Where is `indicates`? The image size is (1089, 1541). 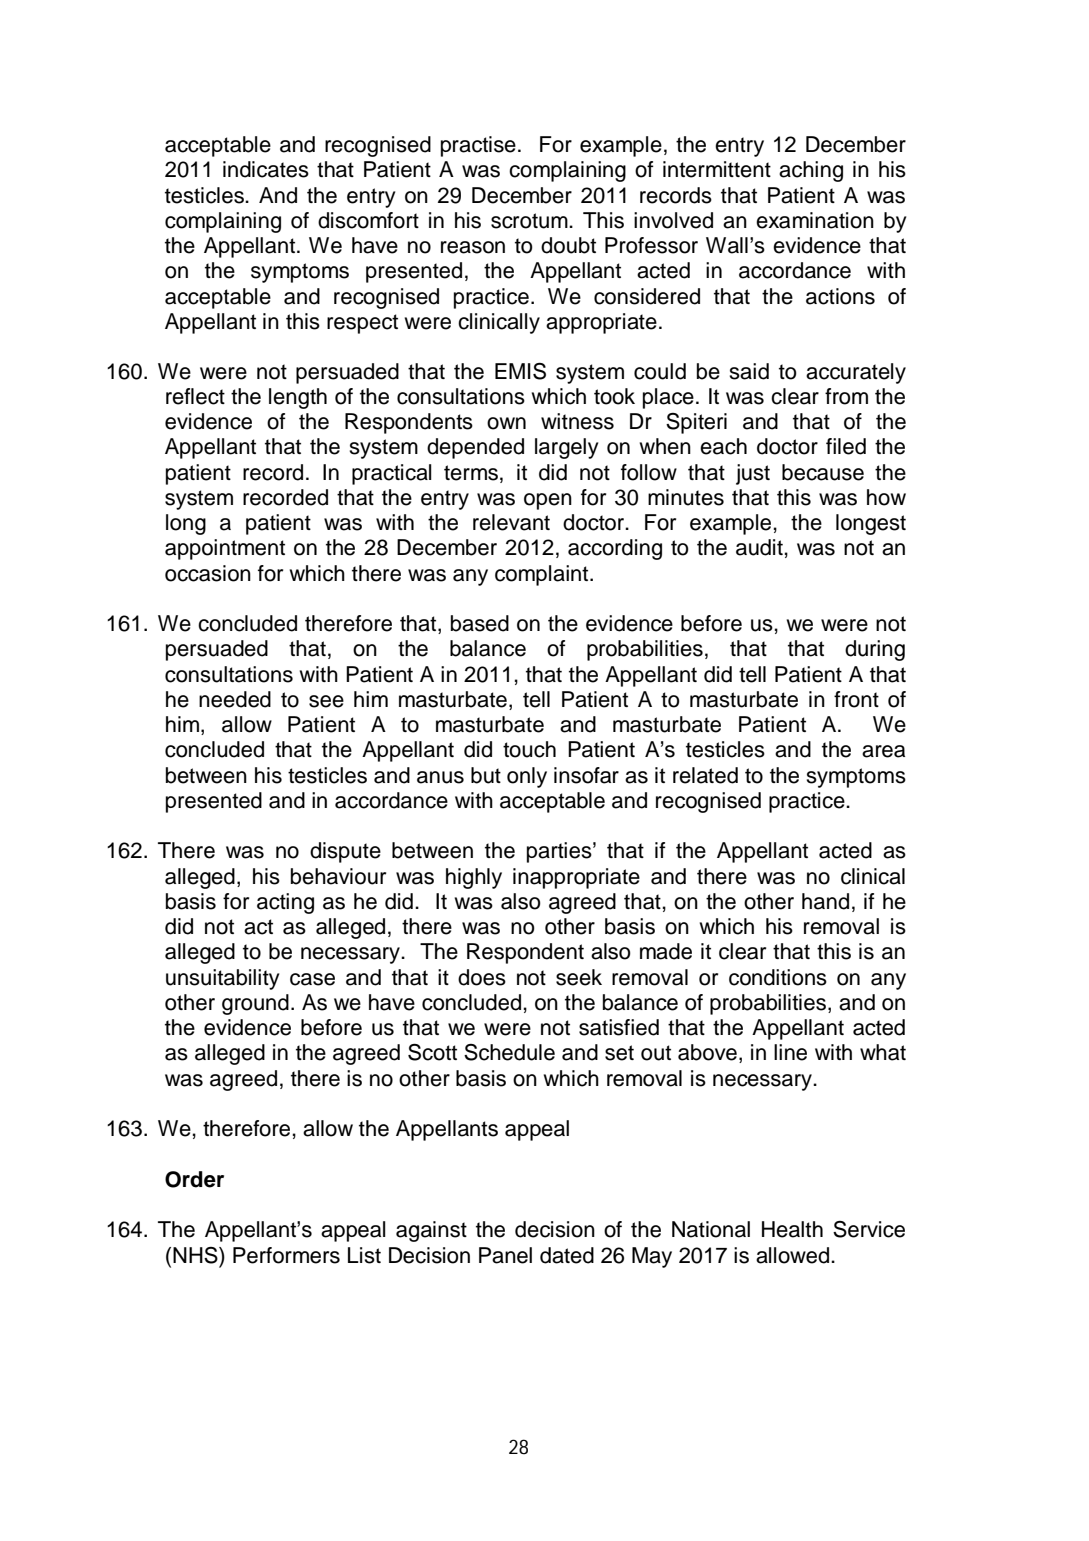 indicates is located at coordinates (266, 169).
